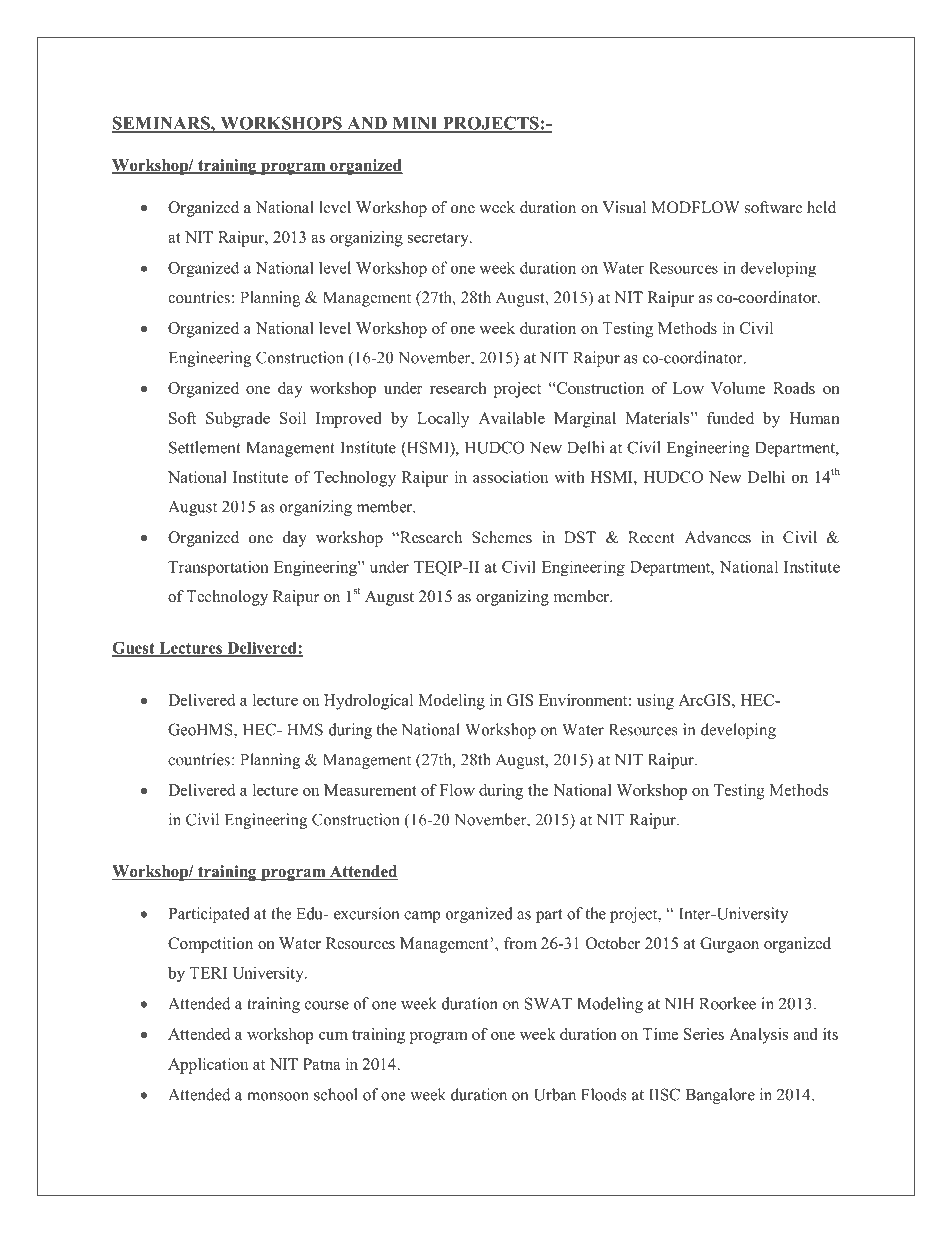 The height and width of the screenshot is (1233, 952). Describe the element at coordinates (218, 568) in the screenshot. I see `Transportation` at that location.
